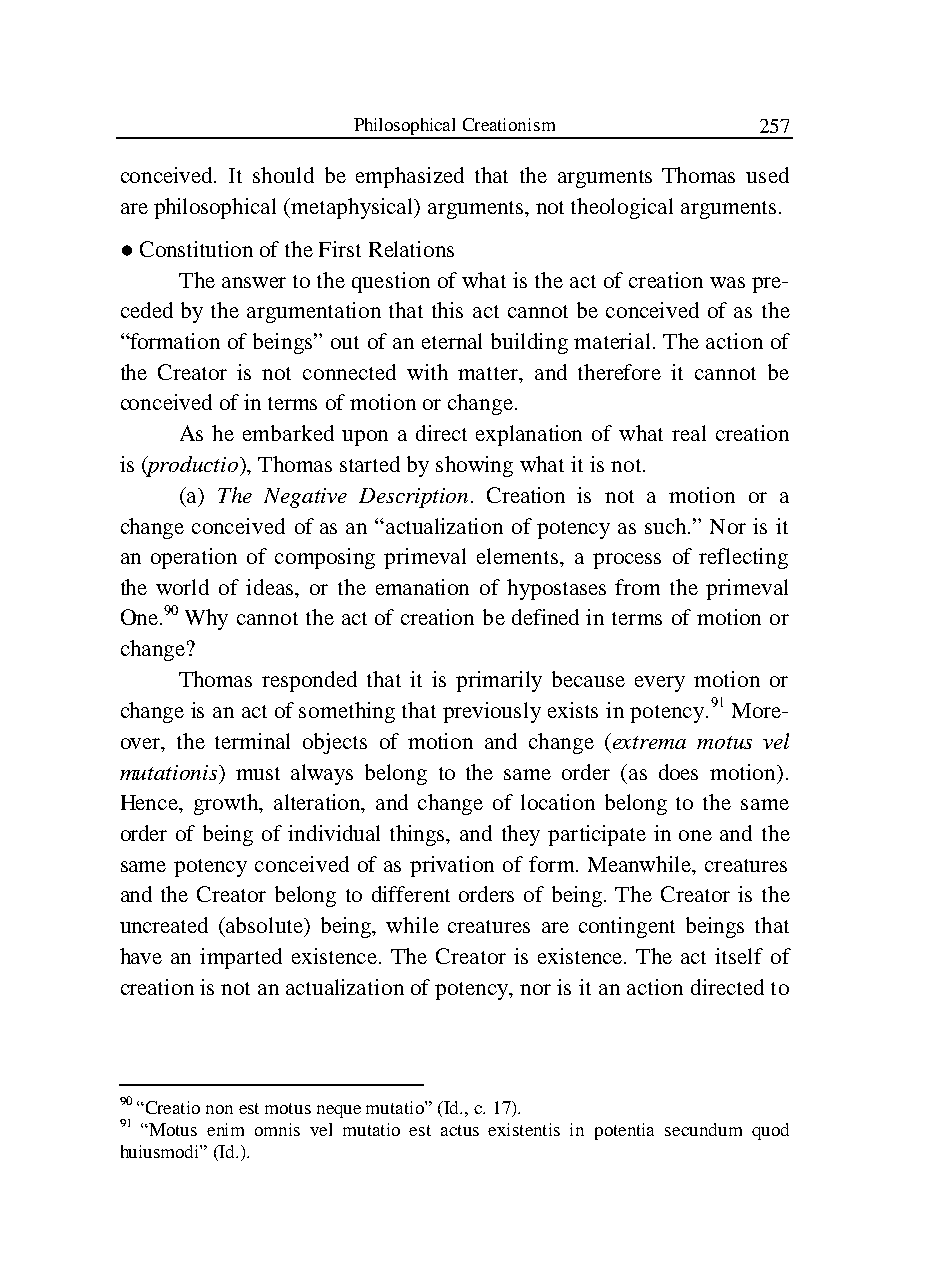 This screenshot has height=1288, width=928. I want to click on emphasized, so click(410, 177).
